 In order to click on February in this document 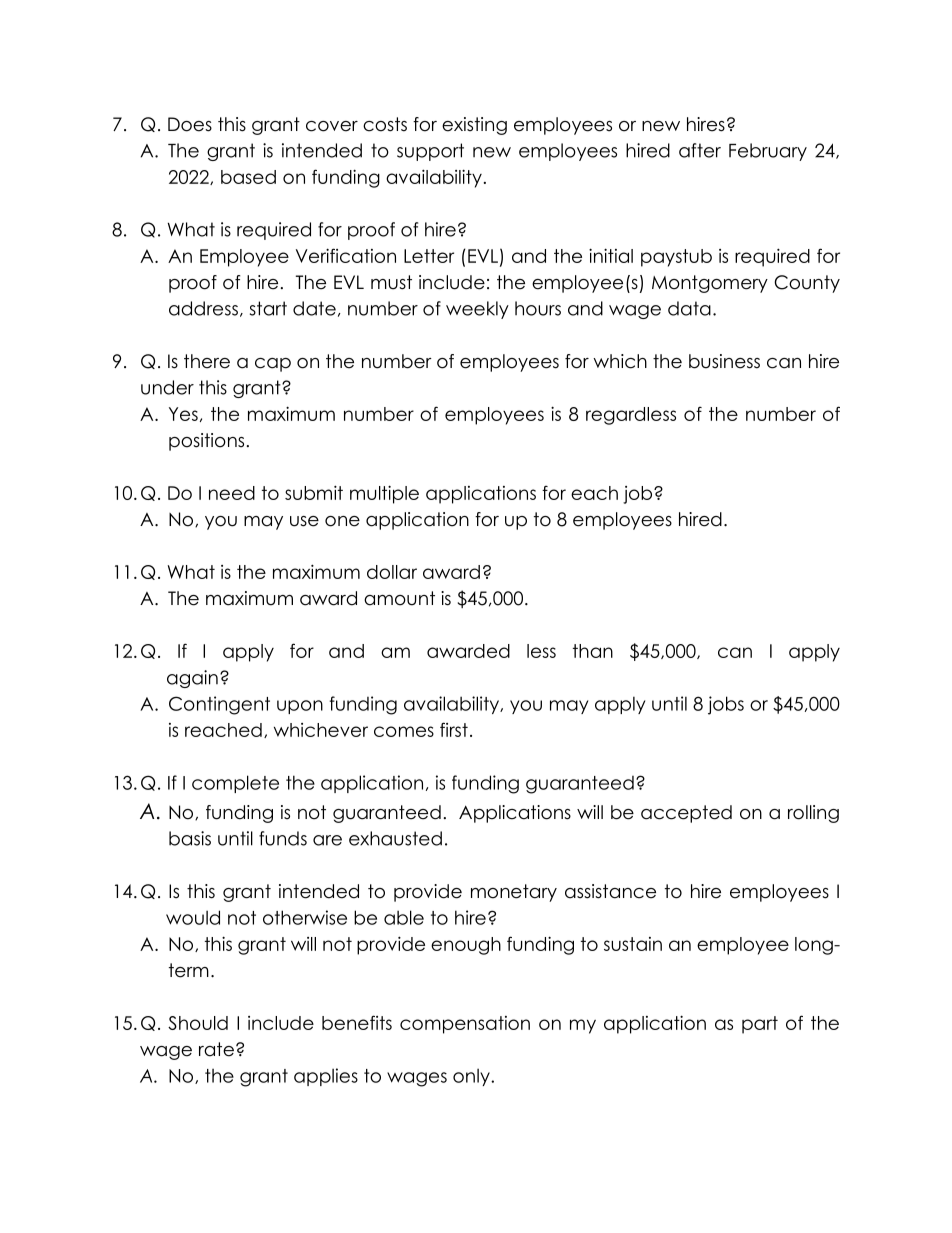, I will do `click(768, 152)`.
